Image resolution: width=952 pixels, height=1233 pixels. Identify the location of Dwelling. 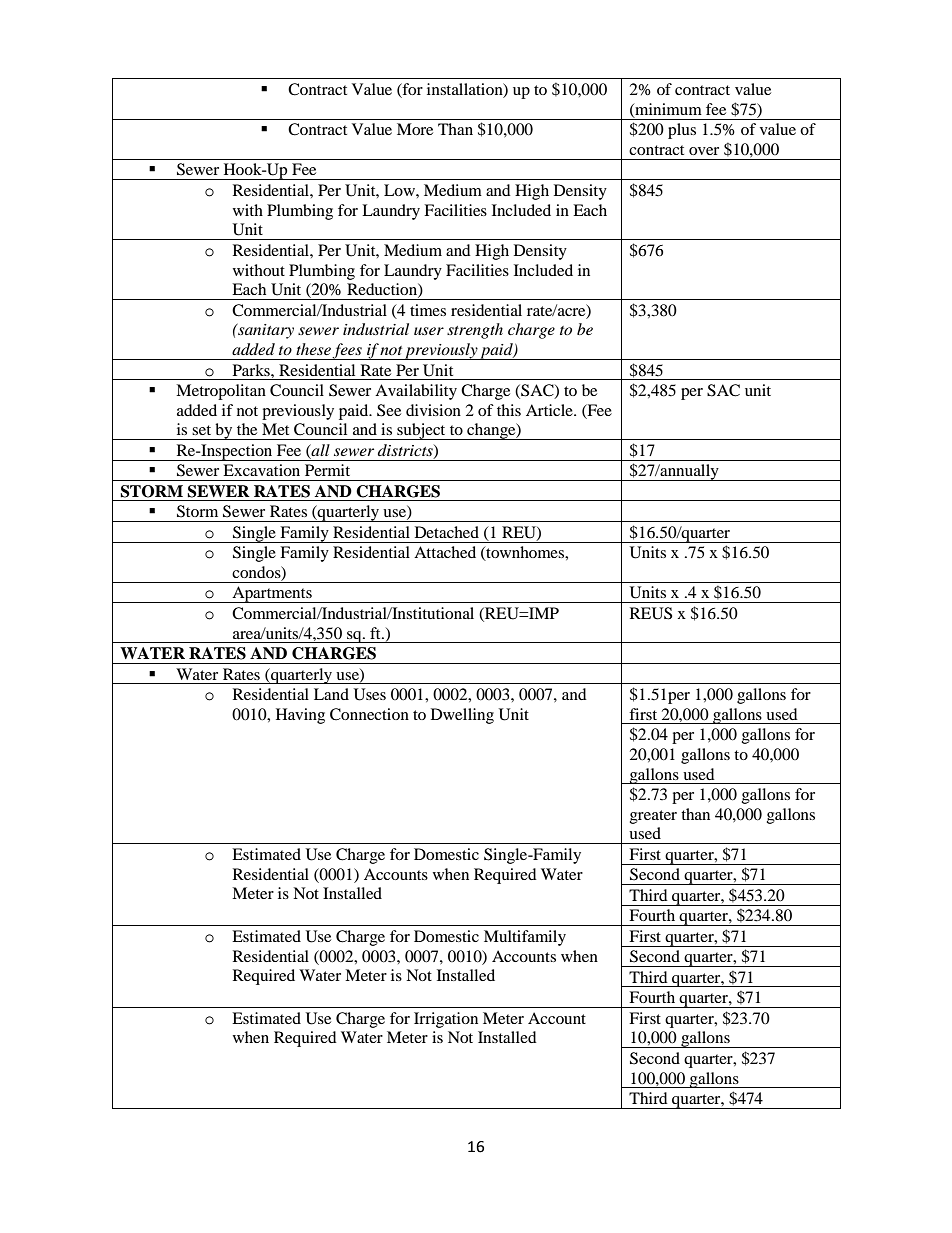
(462, 716).
